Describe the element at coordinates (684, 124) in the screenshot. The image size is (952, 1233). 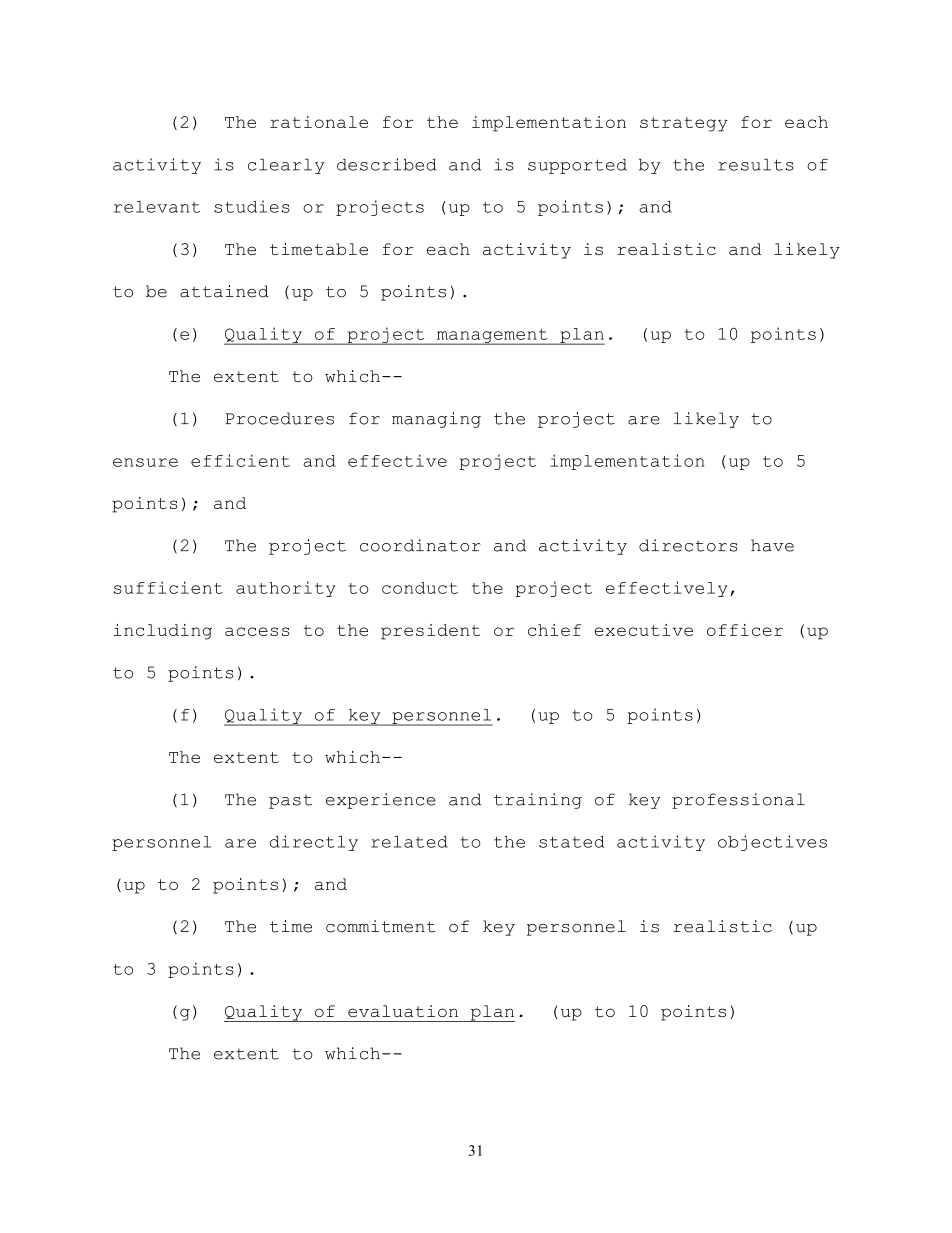
I see `strategy` at that location.
